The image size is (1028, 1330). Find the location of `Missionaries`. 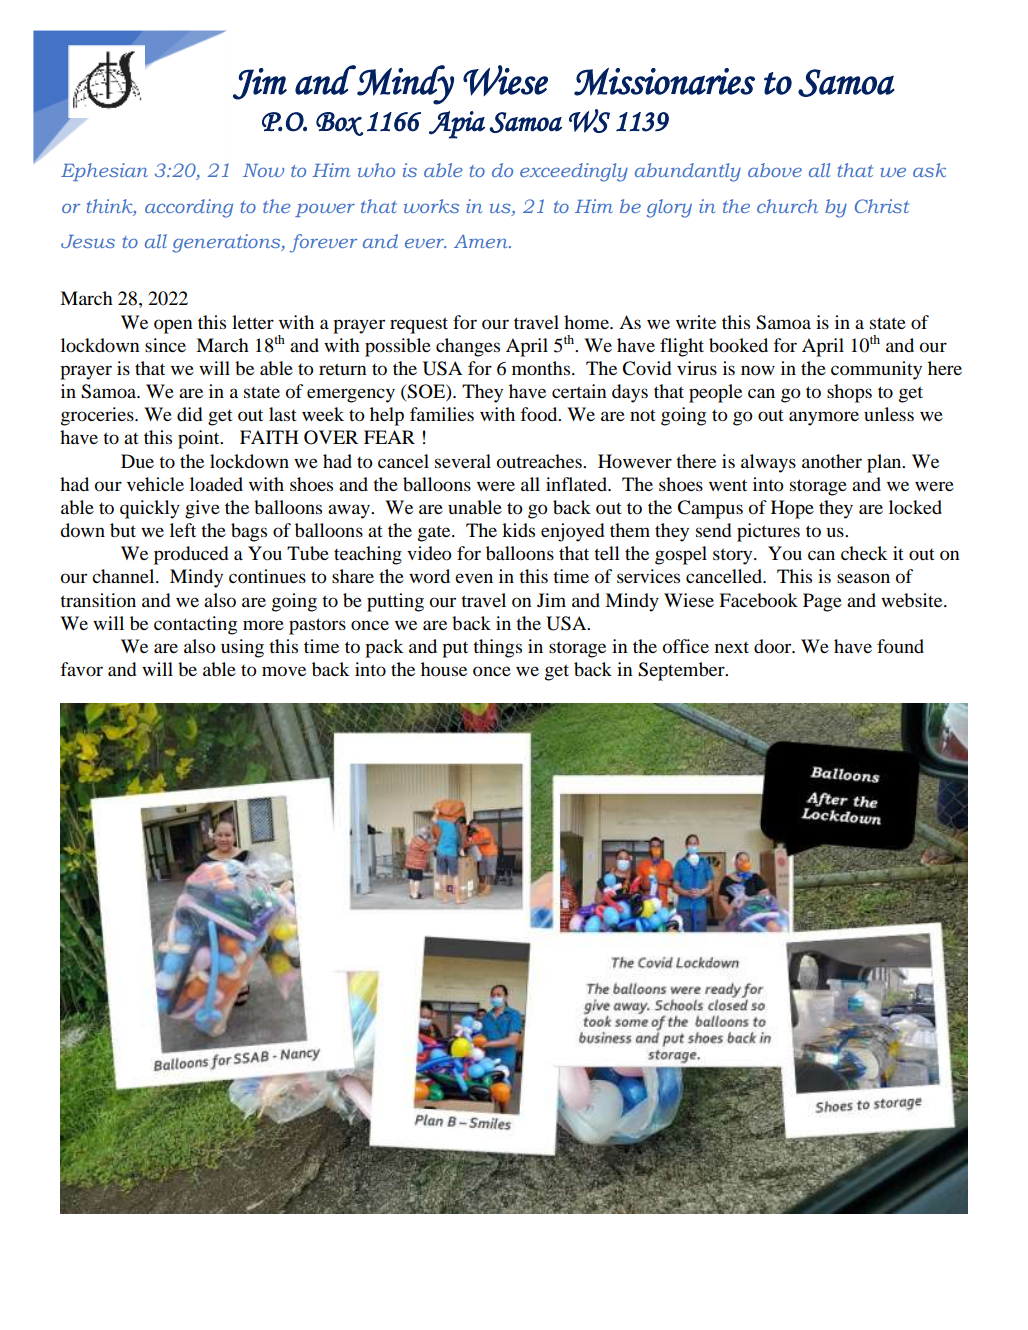

Missionaries is located at coordinates (664, 82).
